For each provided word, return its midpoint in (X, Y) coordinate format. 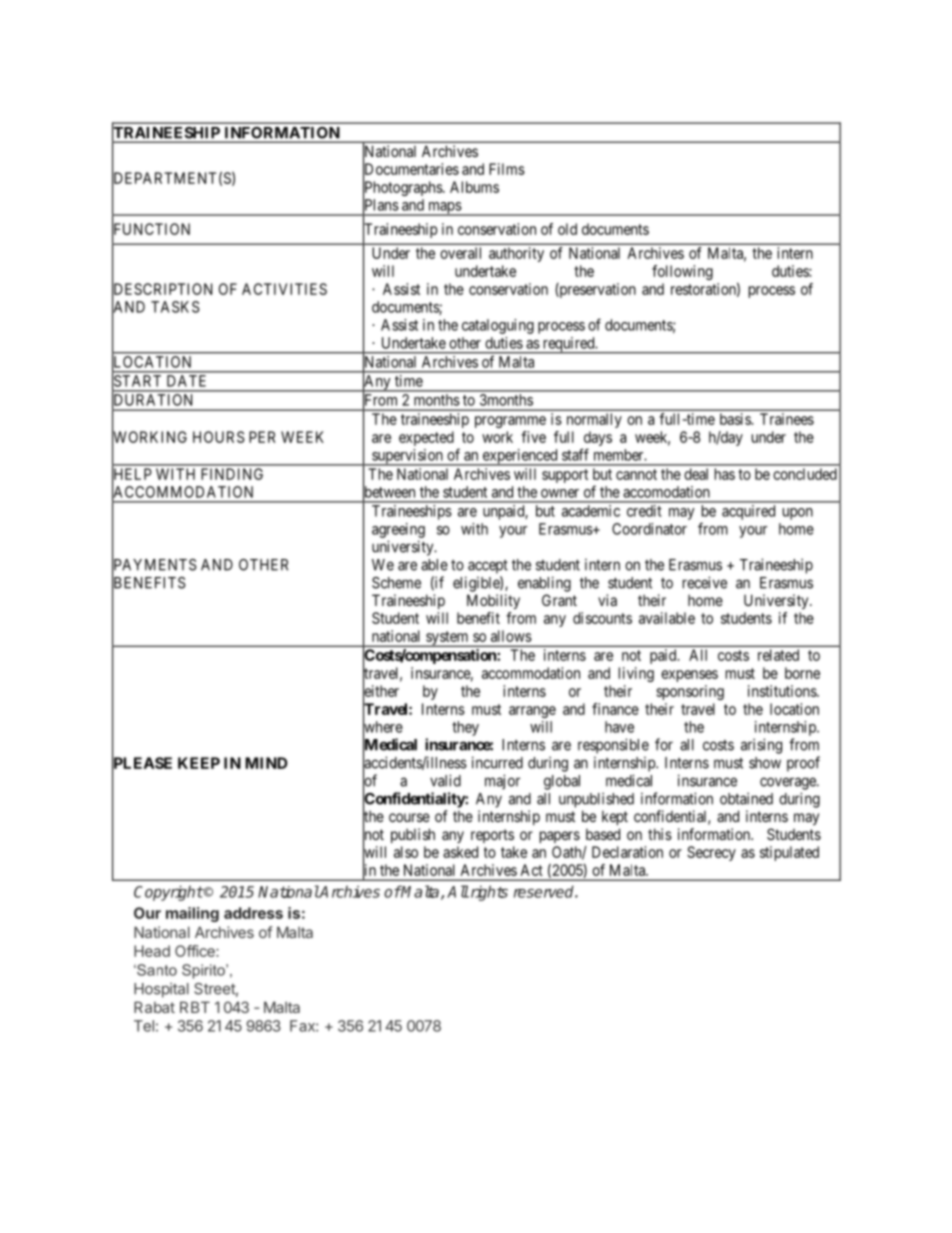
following (682, 272)
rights (488, 893)
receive (705, 582)
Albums (474, 187)
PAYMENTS (154, 565)
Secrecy (711, 853)
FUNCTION (151, 229)
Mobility (493, 601)
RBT (195, 1007)
